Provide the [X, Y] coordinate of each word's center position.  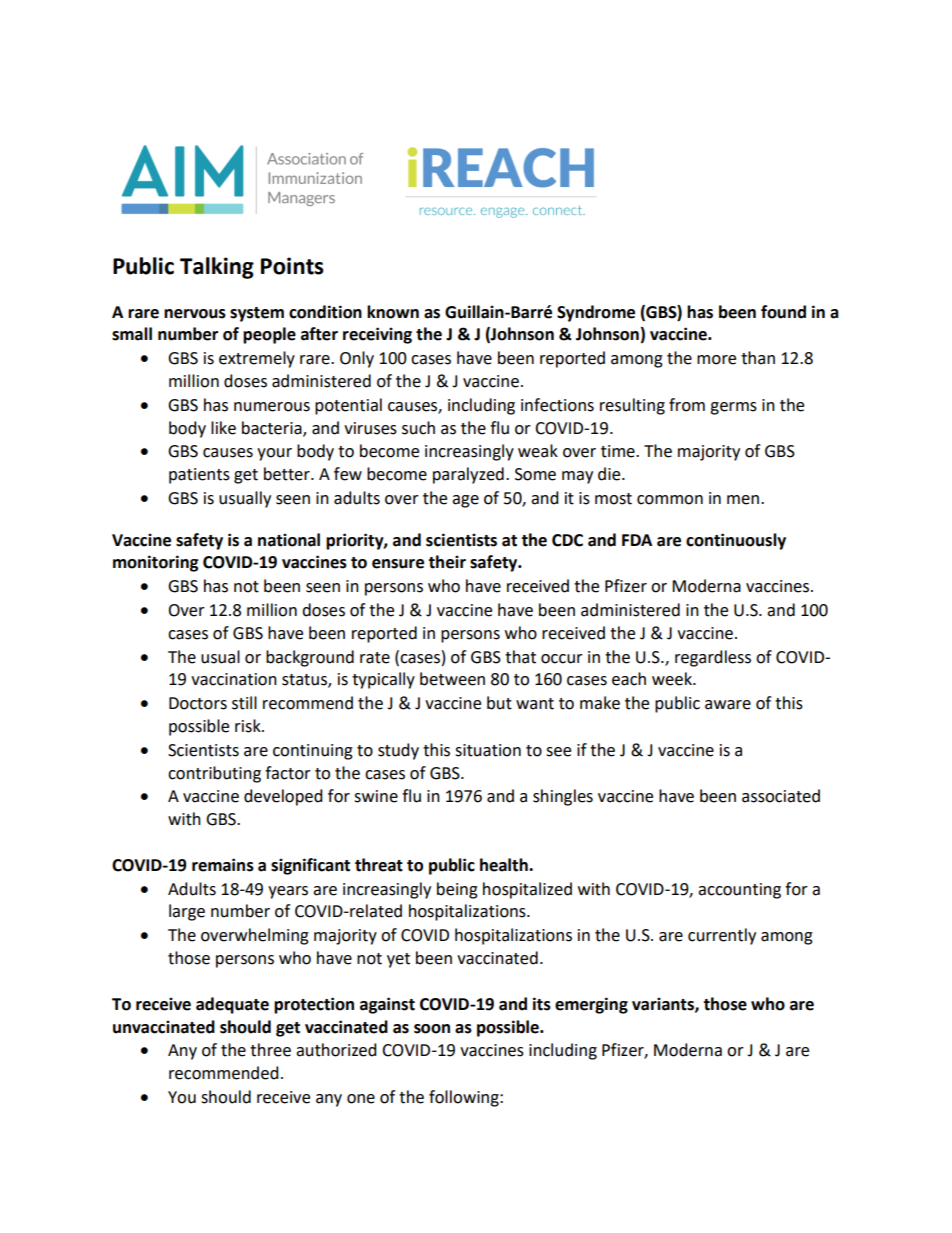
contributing [214, 774]
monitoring [156, 563]
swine [376, 796]
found [783, 312]
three [270, 1050]
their [447, 562]
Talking [217, 268]
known [393, 312]
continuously [736, 541]
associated [781, 796]
